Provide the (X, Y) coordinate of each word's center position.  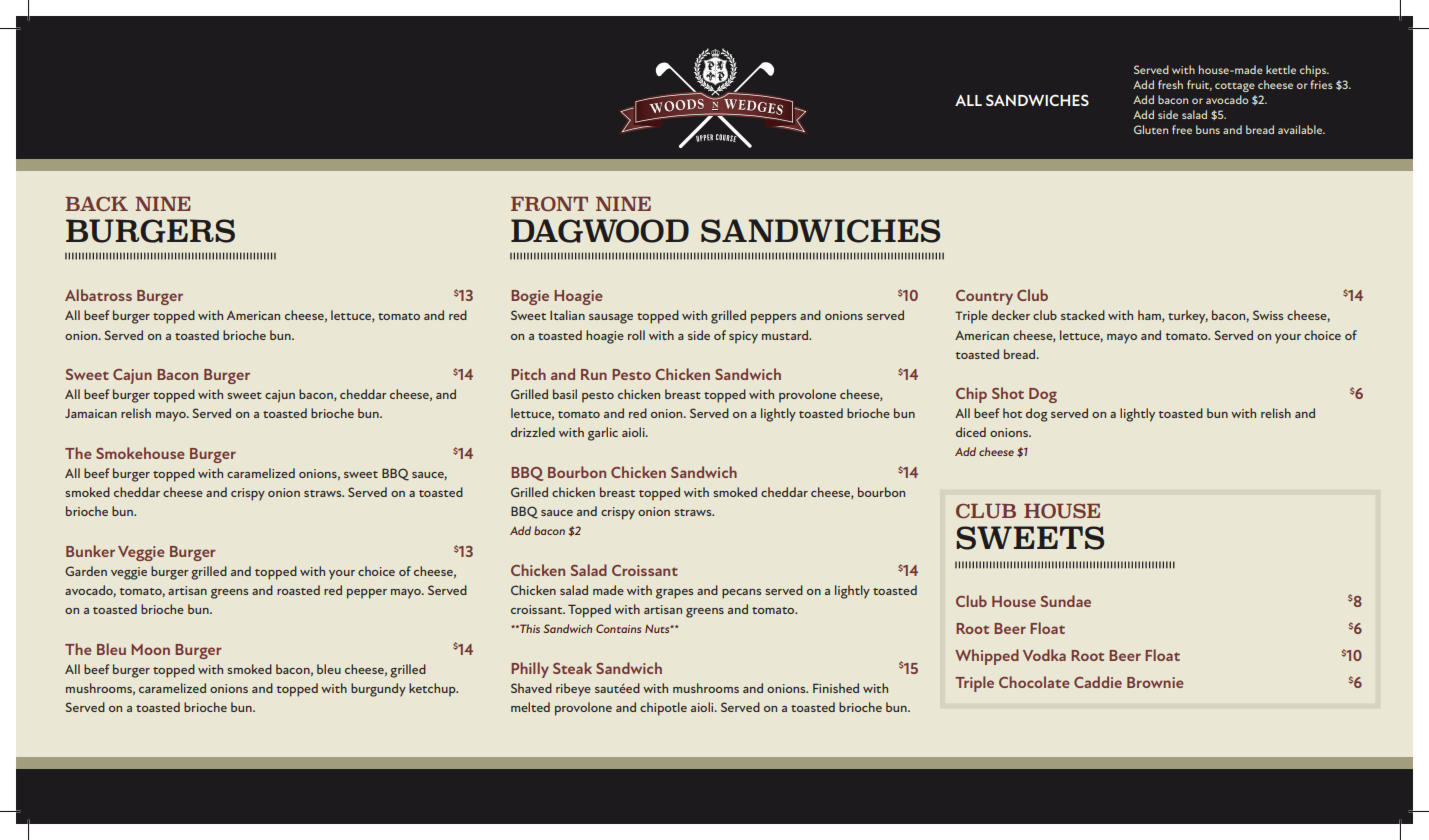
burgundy (378, 690)
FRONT (549, 204)
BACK (96, 204)
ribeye (573, 690)
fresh (1170, 84)
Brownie (1155, 682)
